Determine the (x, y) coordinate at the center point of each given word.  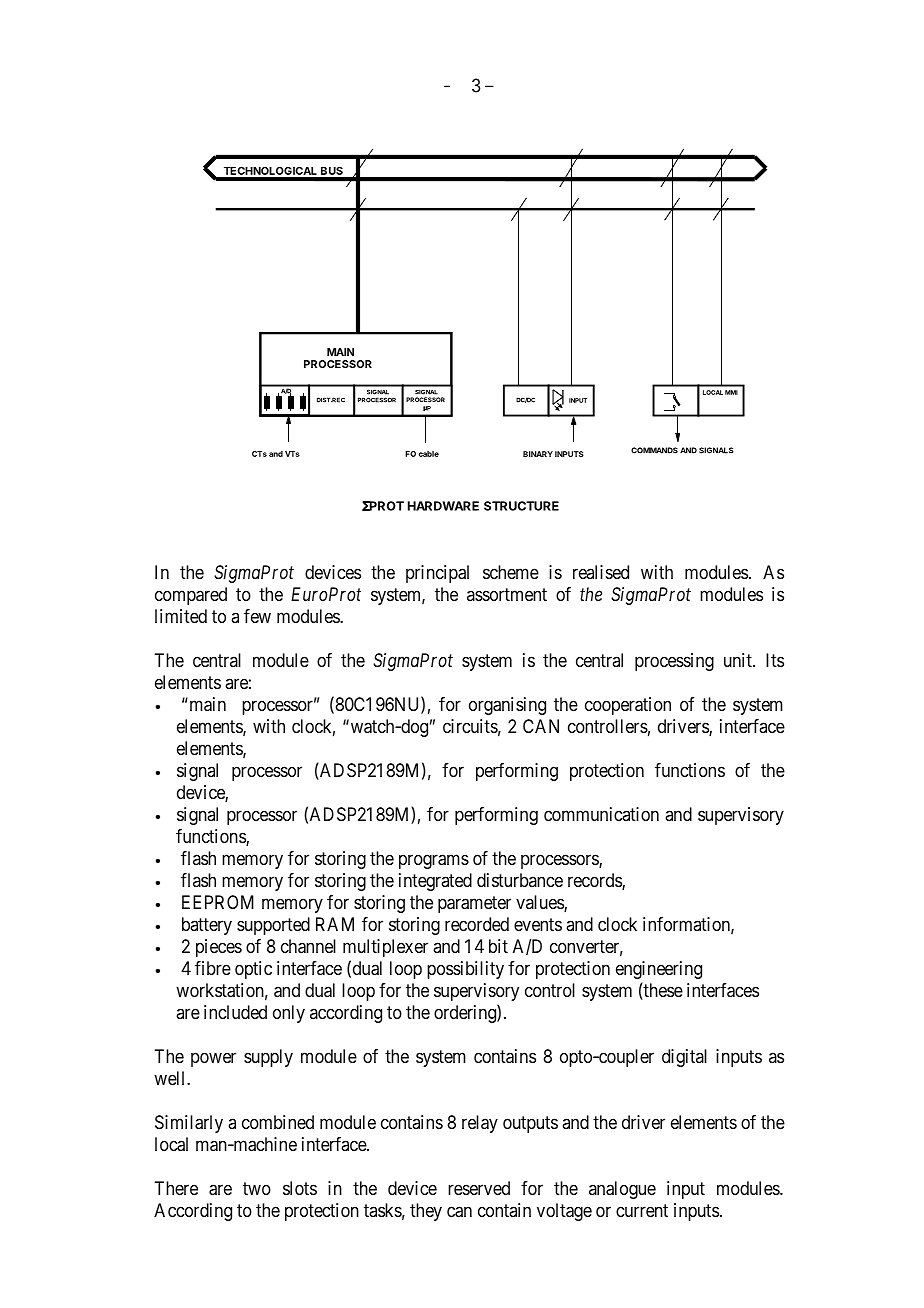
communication (601, 814)
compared (191, 596)
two (257, 1188)
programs (434, 861)
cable (429, 454)
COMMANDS (654, 450)
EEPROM (218, 902)
